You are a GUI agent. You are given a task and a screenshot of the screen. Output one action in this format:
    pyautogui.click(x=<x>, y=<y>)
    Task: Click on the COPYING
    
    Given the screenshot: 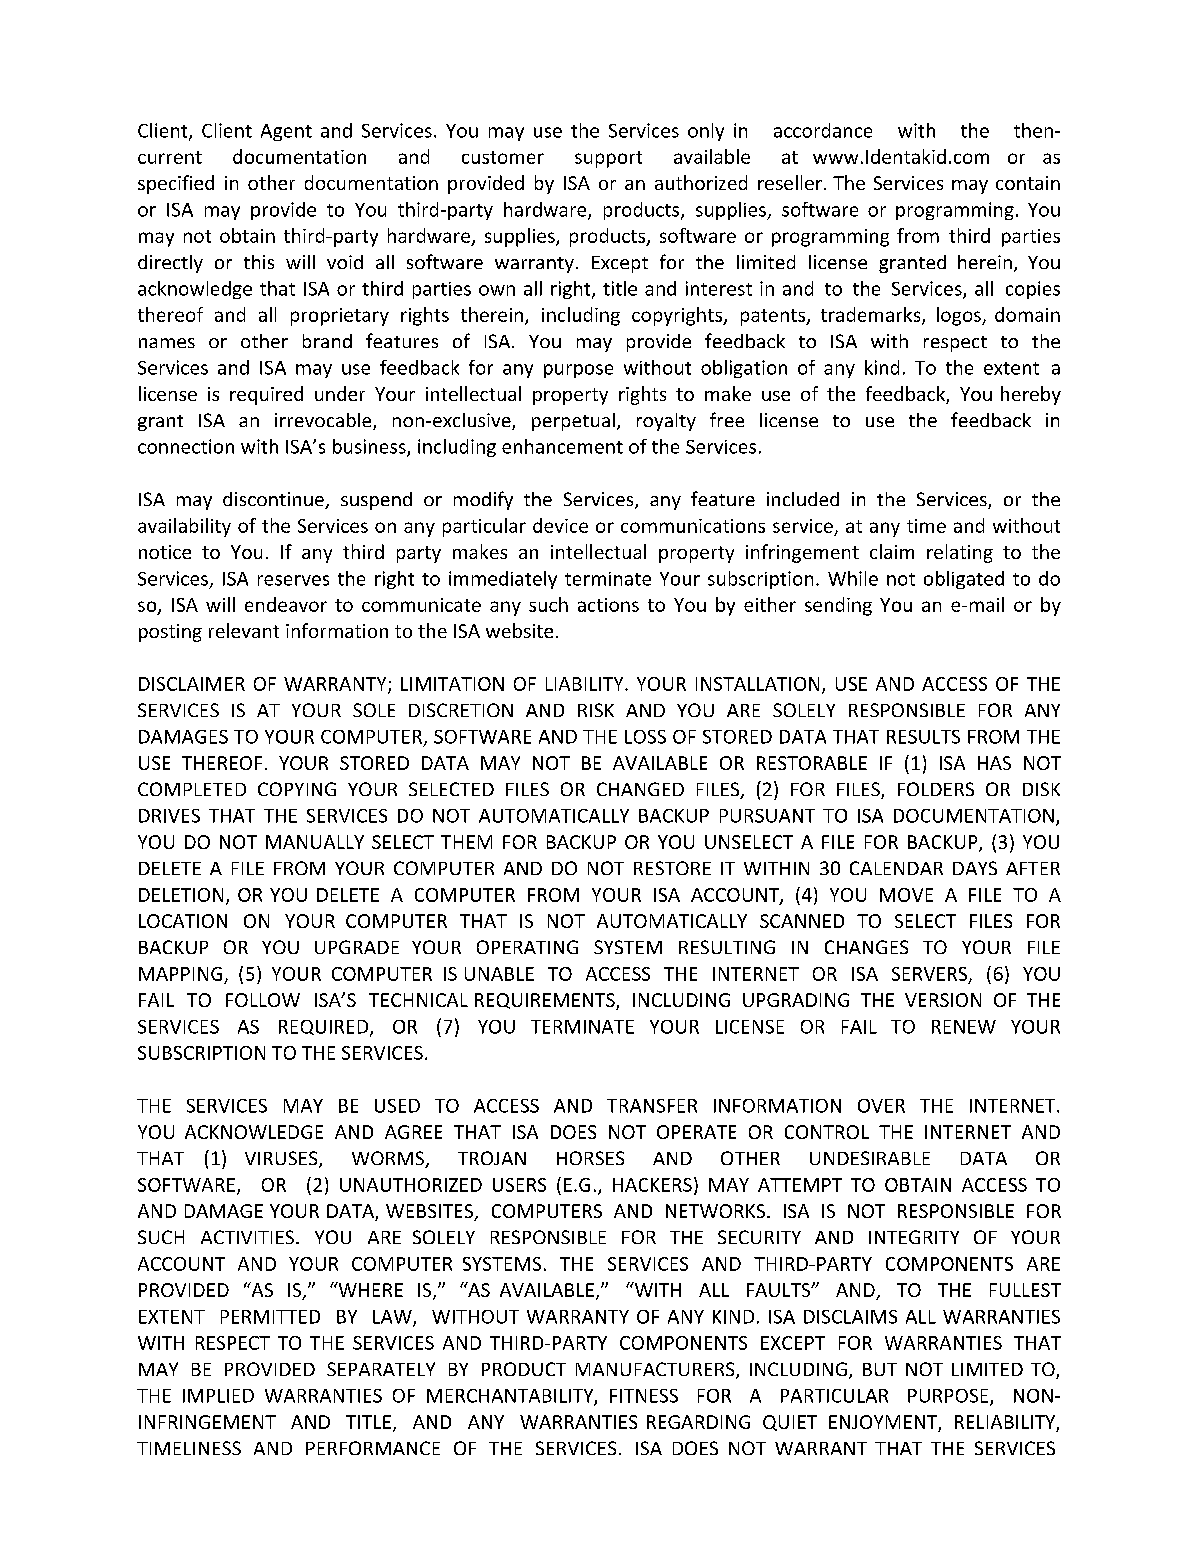 What is the action you would take?
    pyautogui.click(x=297, y=789)
